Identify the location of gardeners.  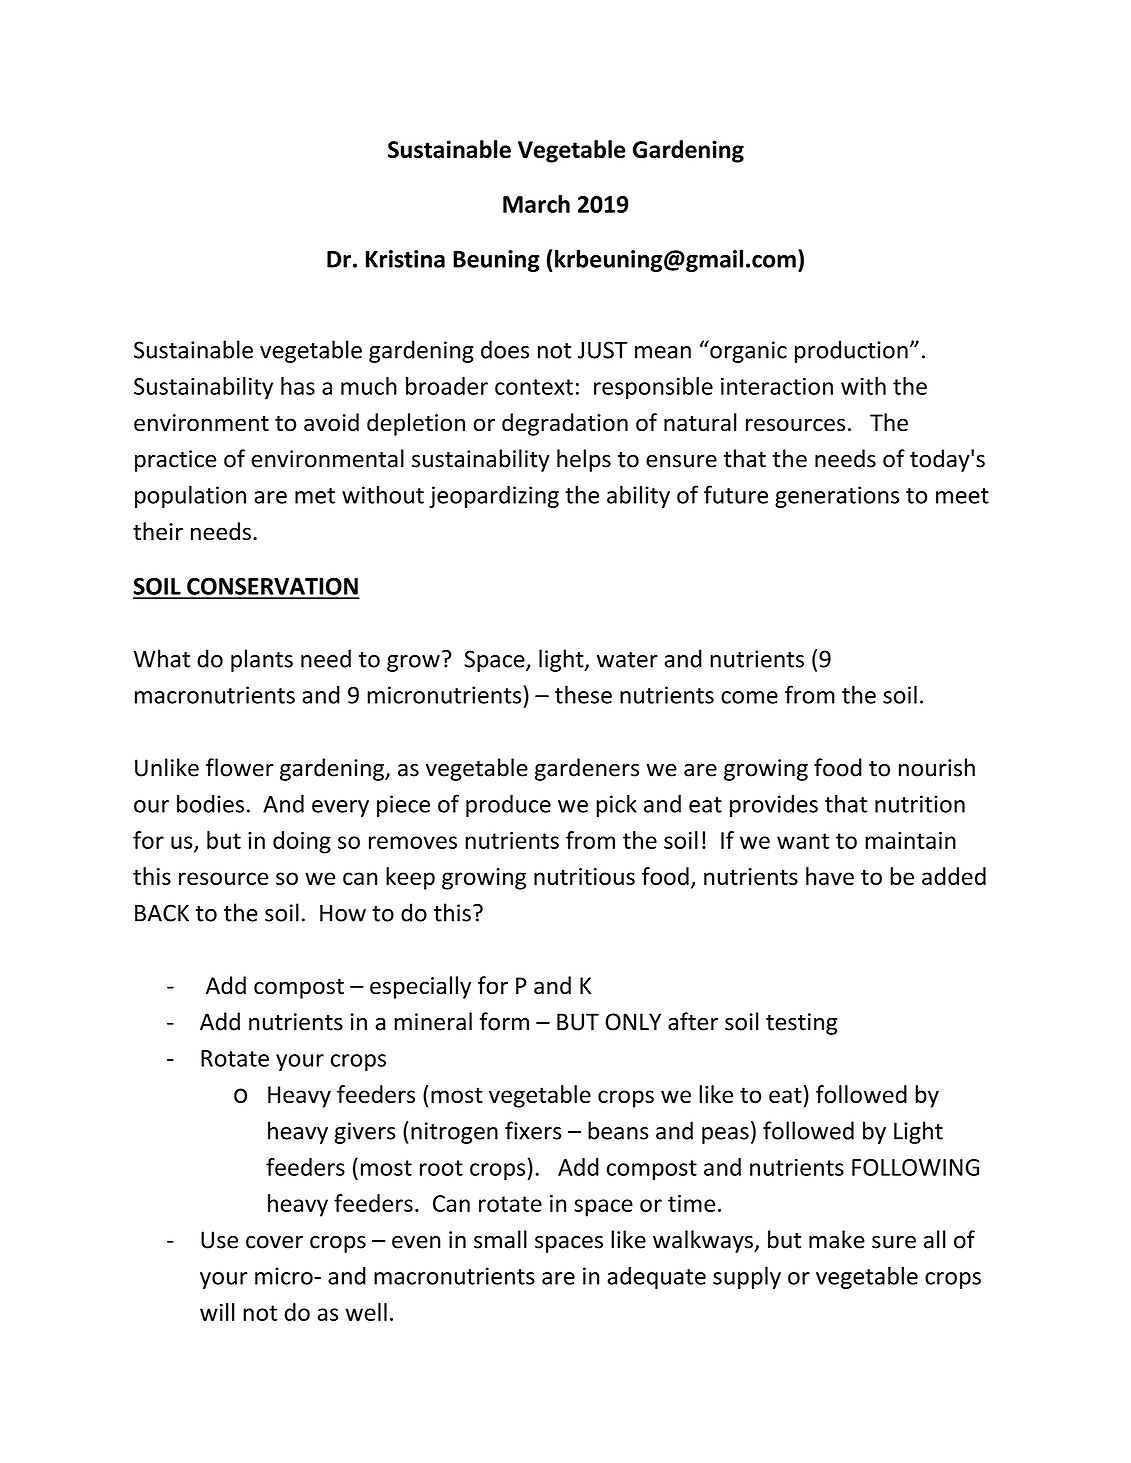
(587, 769).
